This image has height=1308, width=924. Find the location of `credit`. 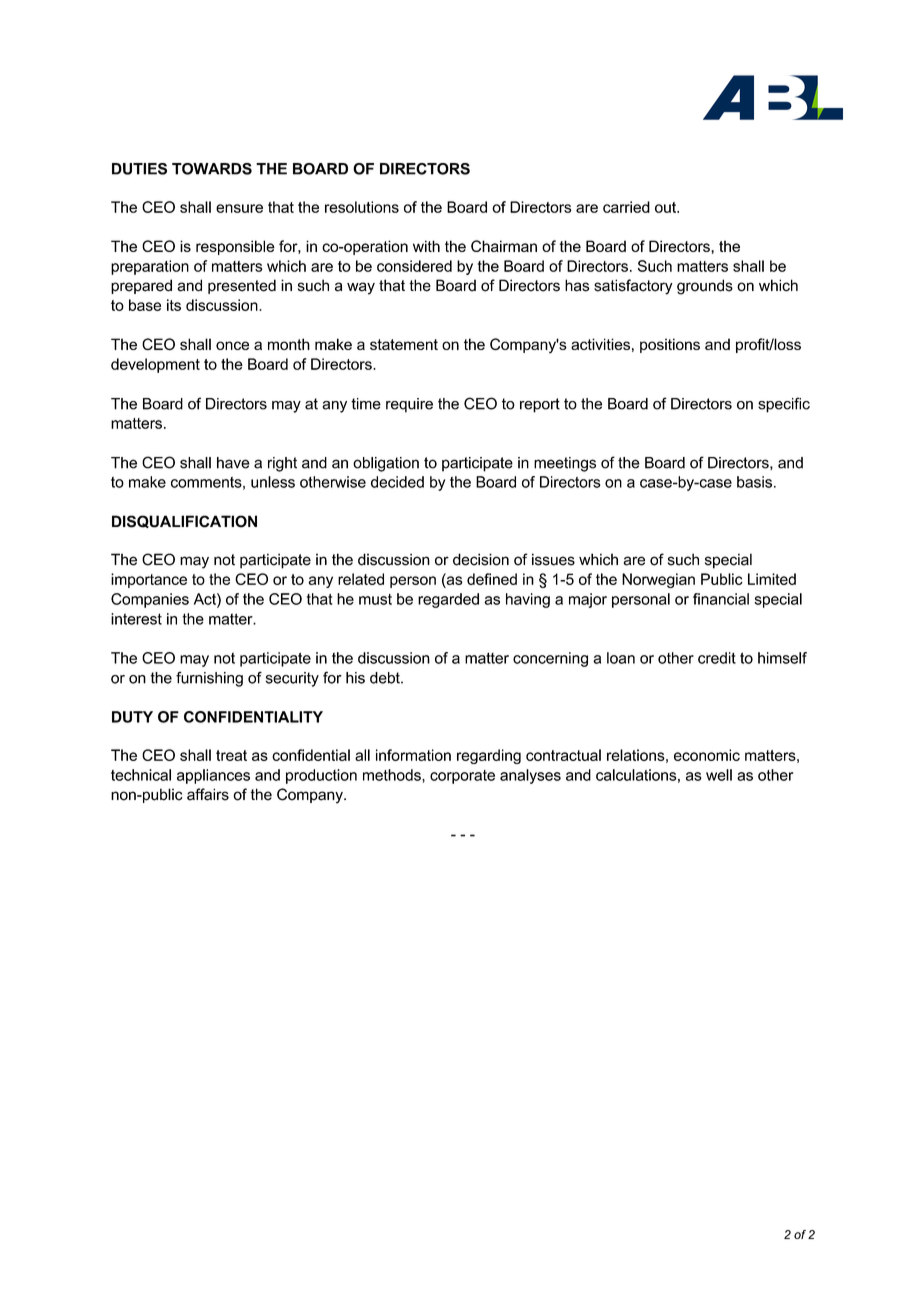

credit is located at coordinates (717, 658).
